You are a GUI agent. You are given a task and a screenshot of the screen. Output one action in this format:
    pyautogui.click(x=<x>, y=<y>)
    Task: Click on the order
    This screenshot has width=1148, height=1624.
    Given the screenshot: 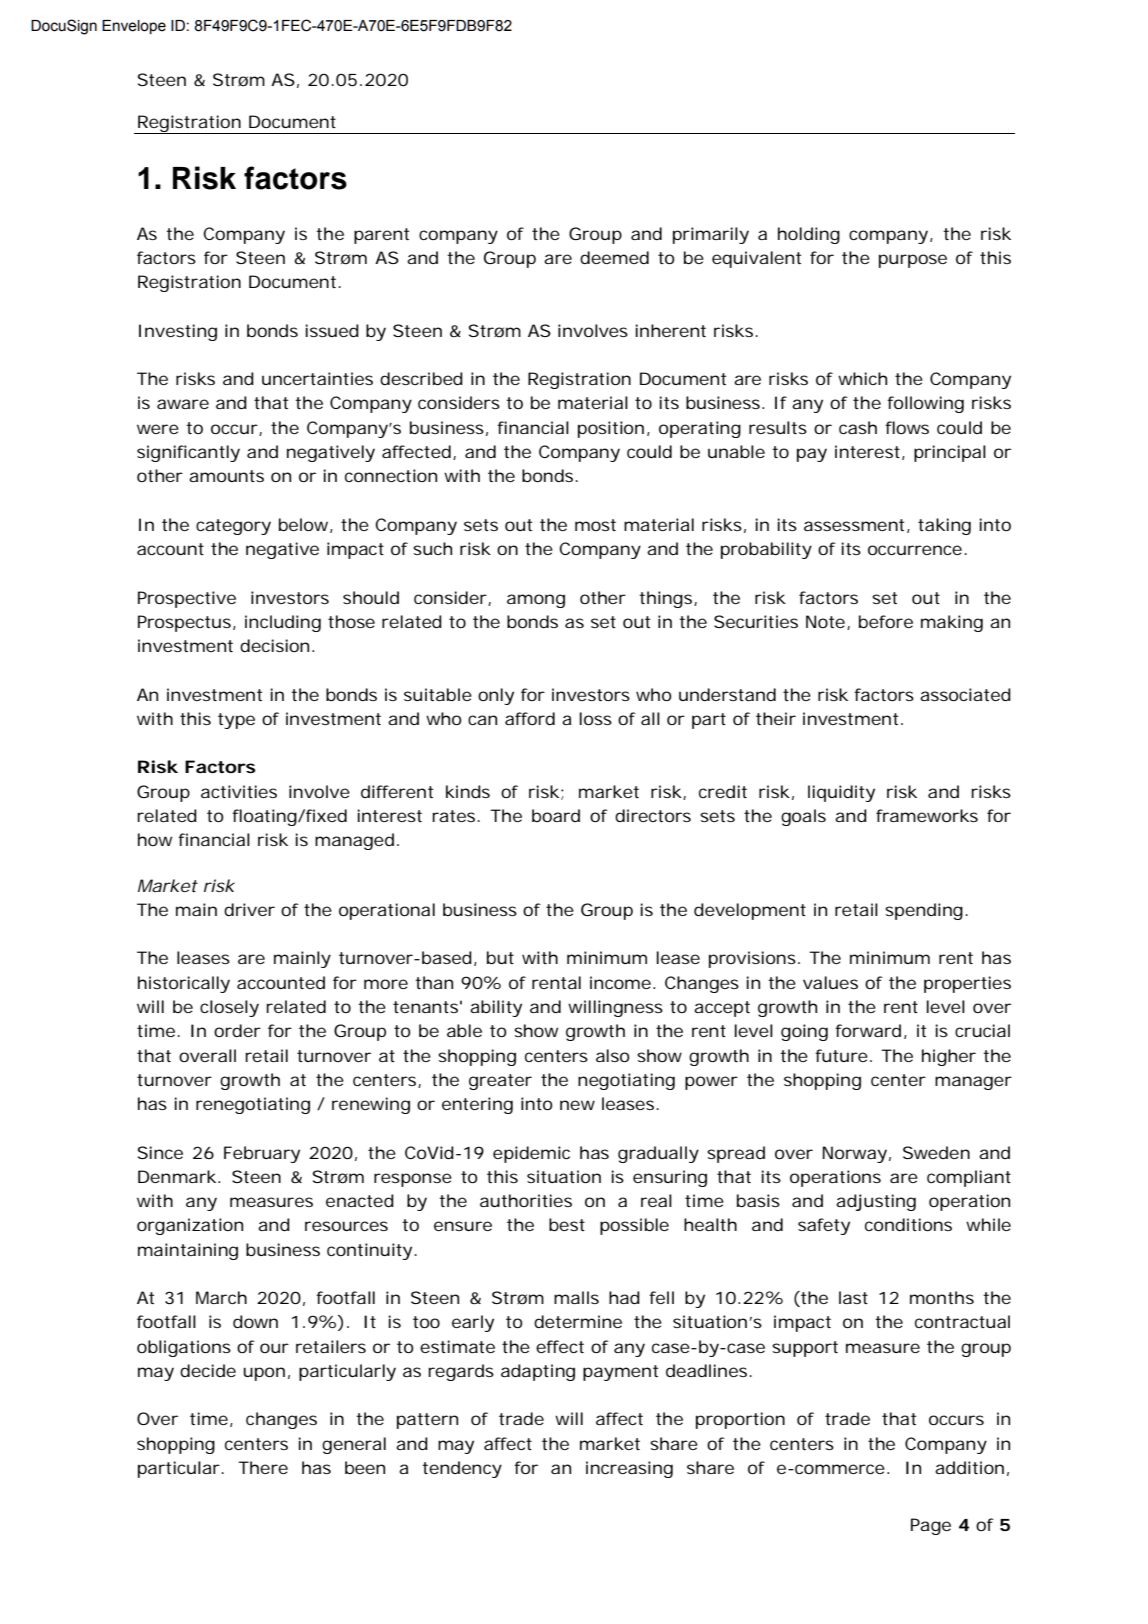 What is the action you would take?
    pyautogui.click(x=237, y=1030)
